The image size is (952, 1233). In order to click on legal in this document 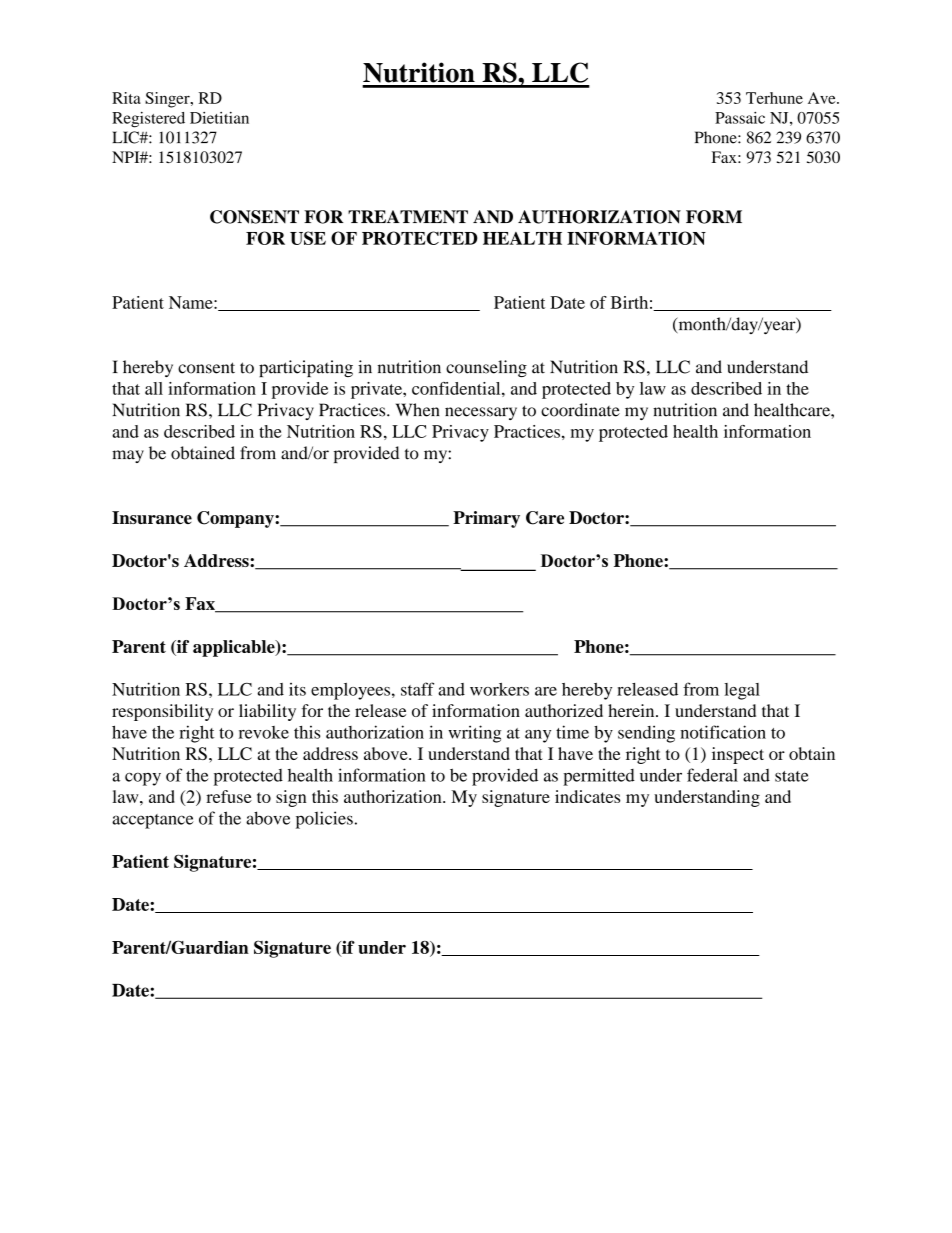, I will do `click(742, 691)`.
